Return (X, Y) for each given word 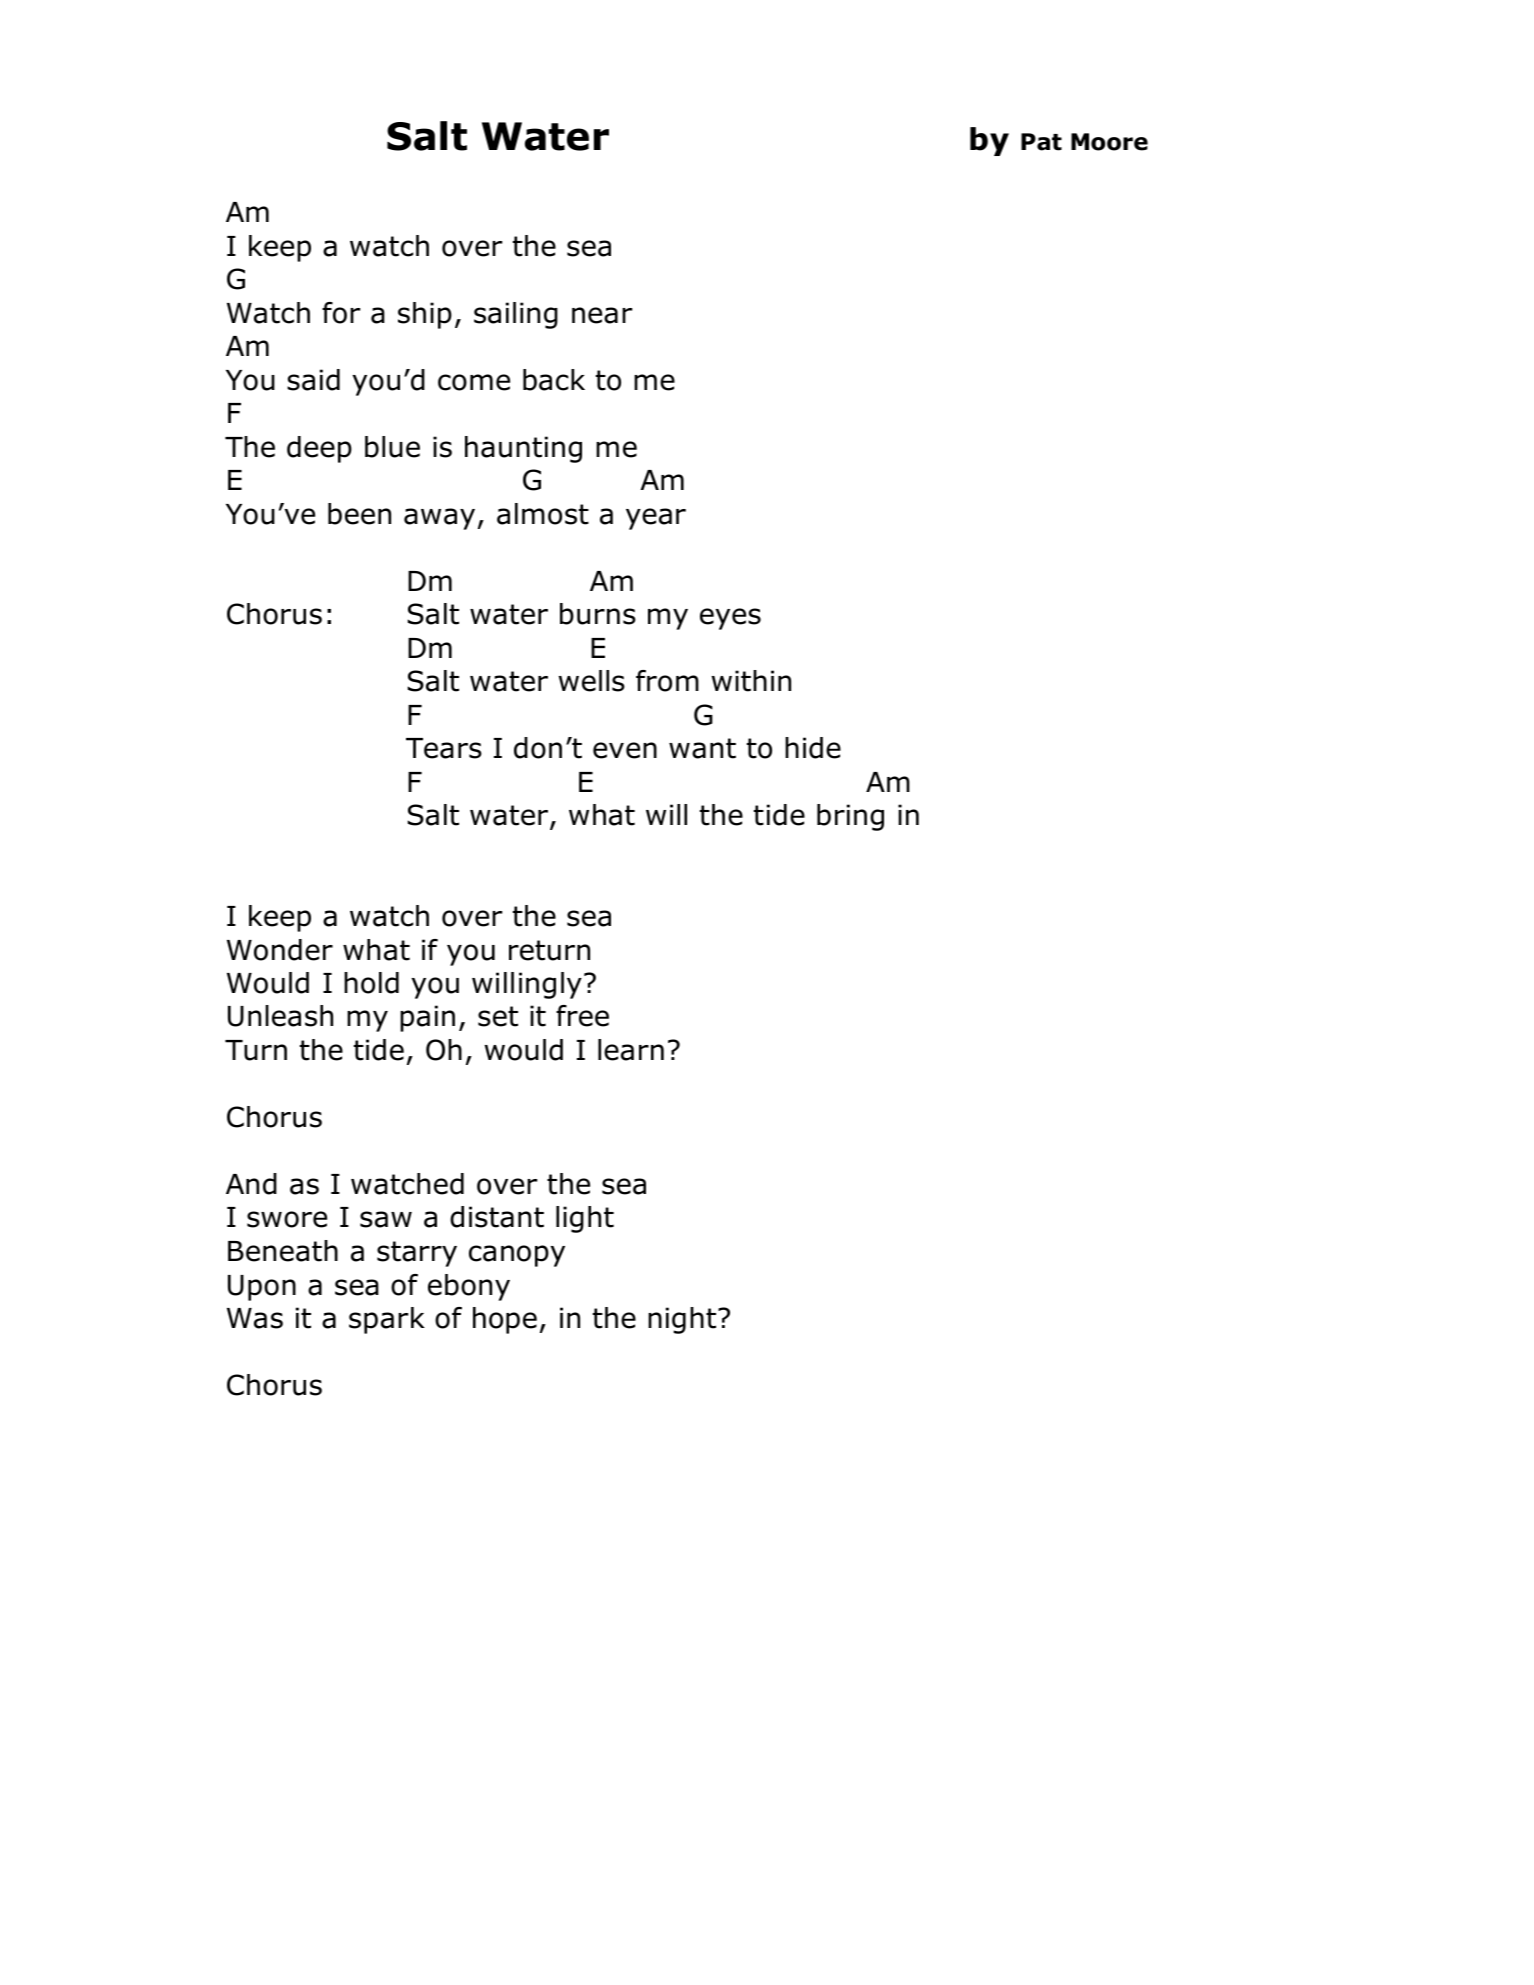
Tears (444, 748)
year (656, 519)
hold (371, 983)
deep (319, 449)
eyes (730, 619)
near (602, 315)
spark (387, 1320)
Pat (1041, 142)
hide (813, 748)
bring (850, 817)
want (702, 748)
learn (631, 1050)
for (341, 313)
